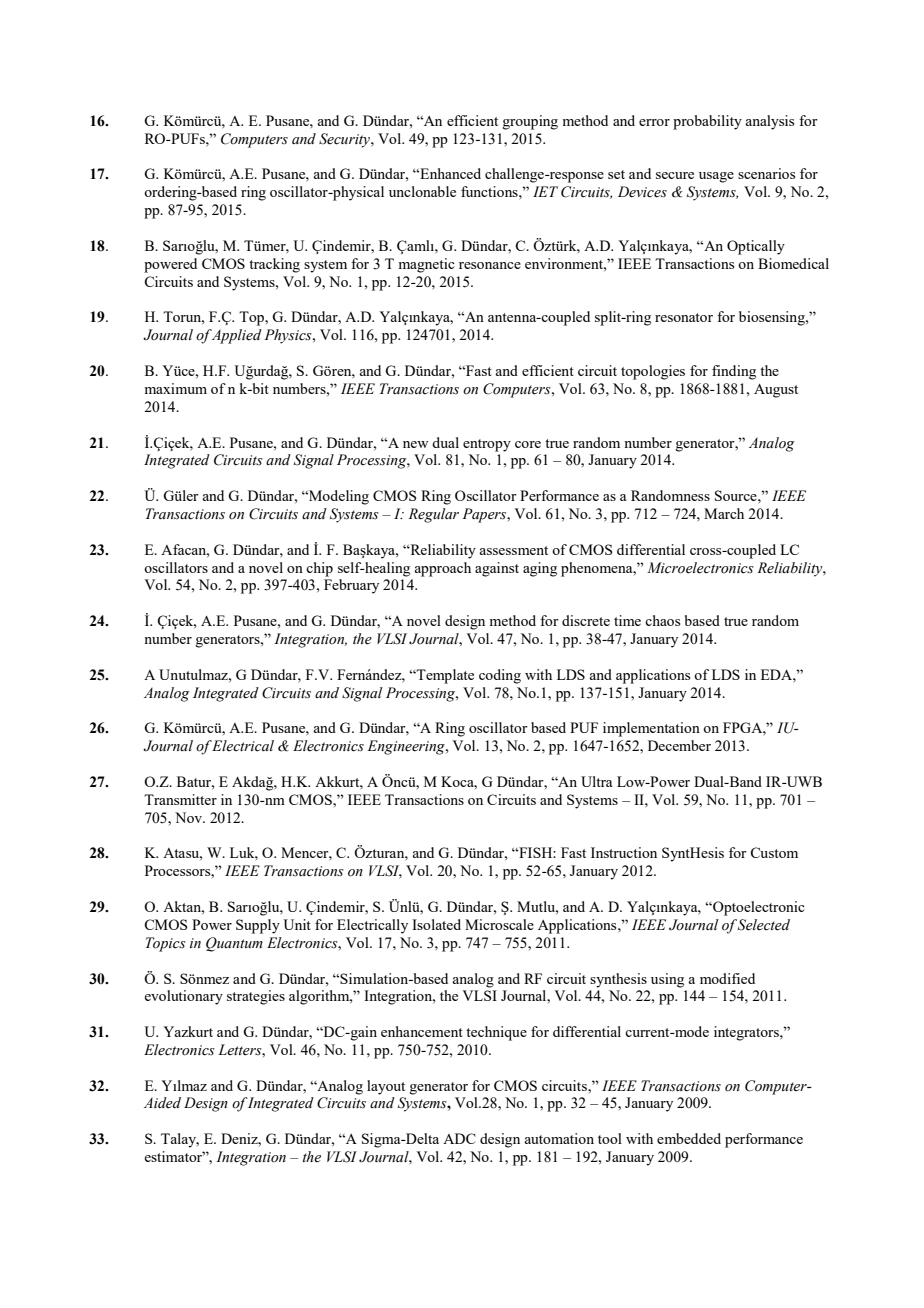 Image resolution: width=924 pixels, height=1308 pixels. What do you see at coordinates (774, 852) in the document?
I see `Custom` at bounding box center [774, 852].
